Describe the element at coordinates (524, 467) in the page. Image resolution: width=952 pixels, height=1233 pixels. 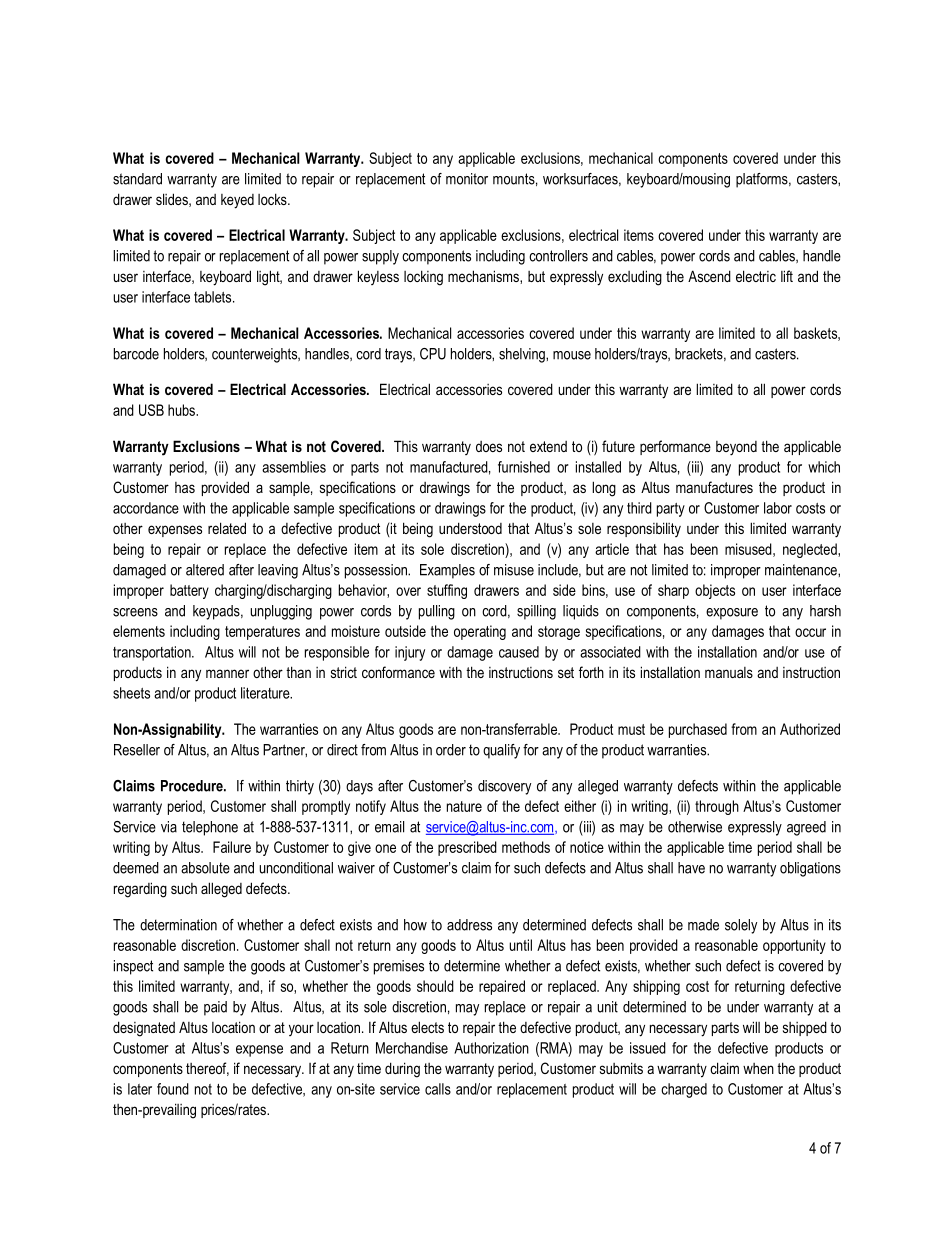
I see `furnished` at that location.
